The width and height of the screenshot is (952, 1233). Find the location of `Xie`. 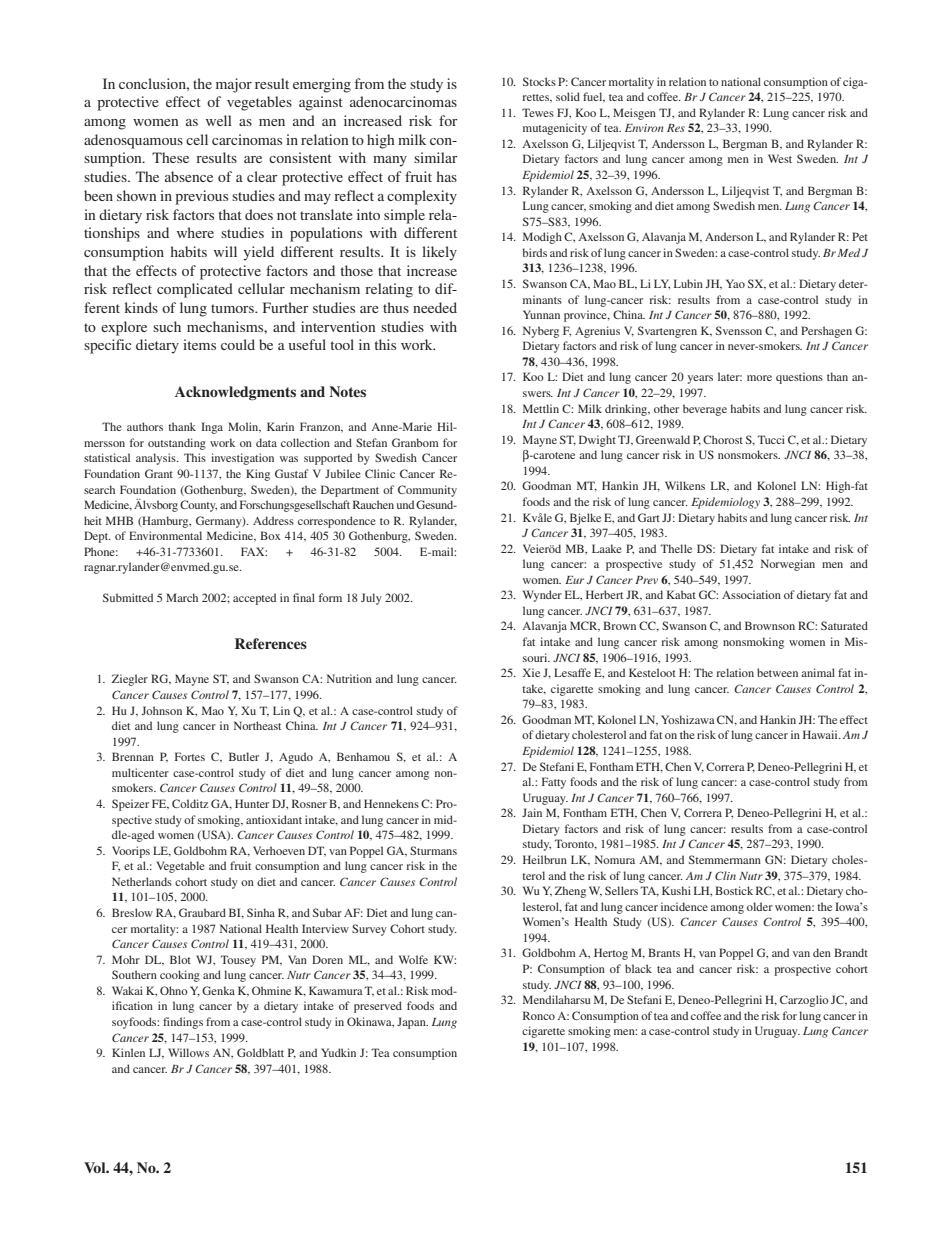

Xie is located at coordinates (531, 672).
